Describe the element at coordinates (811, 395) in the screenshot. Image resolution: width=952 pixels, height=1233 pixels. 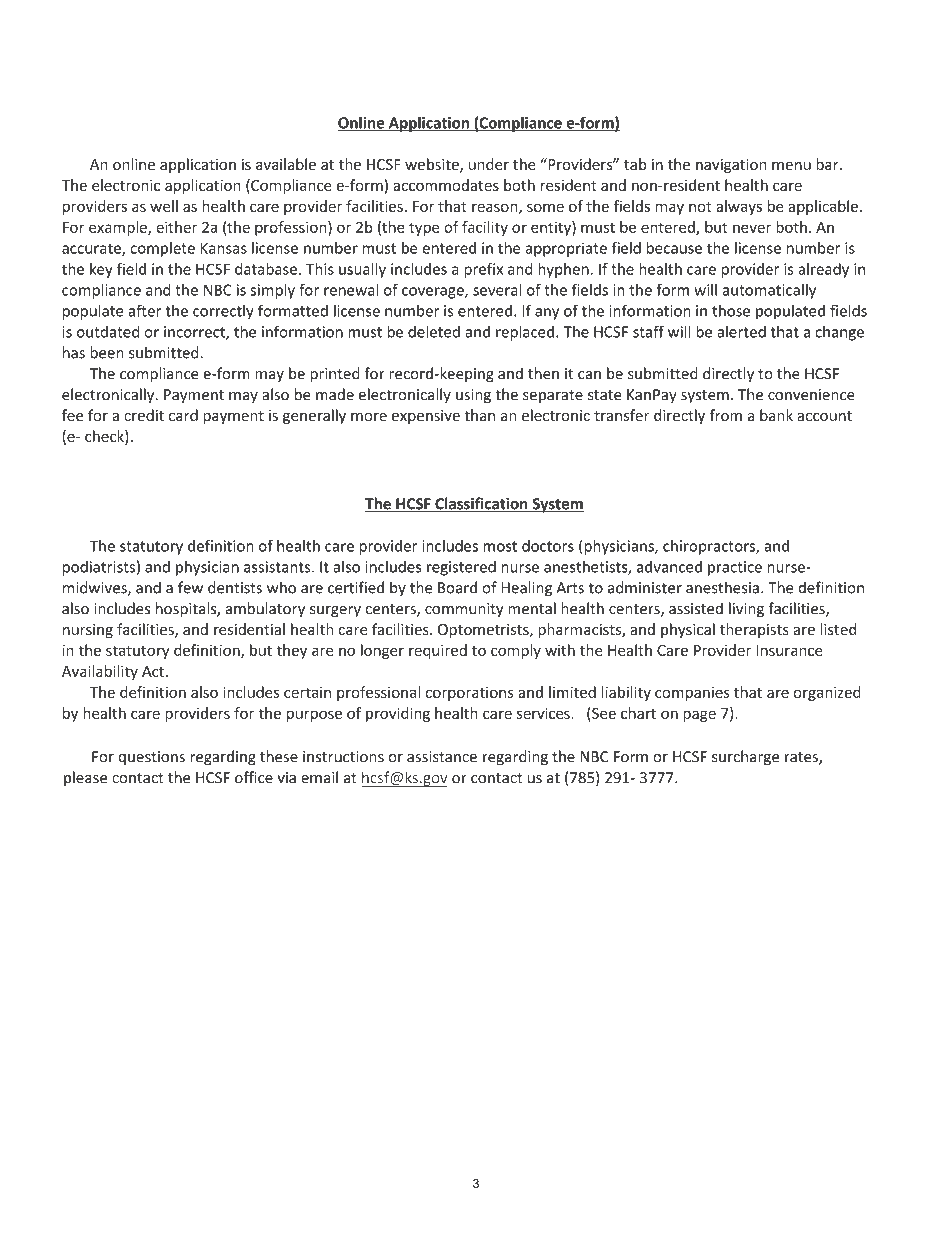
I see `convenience` at that location.
